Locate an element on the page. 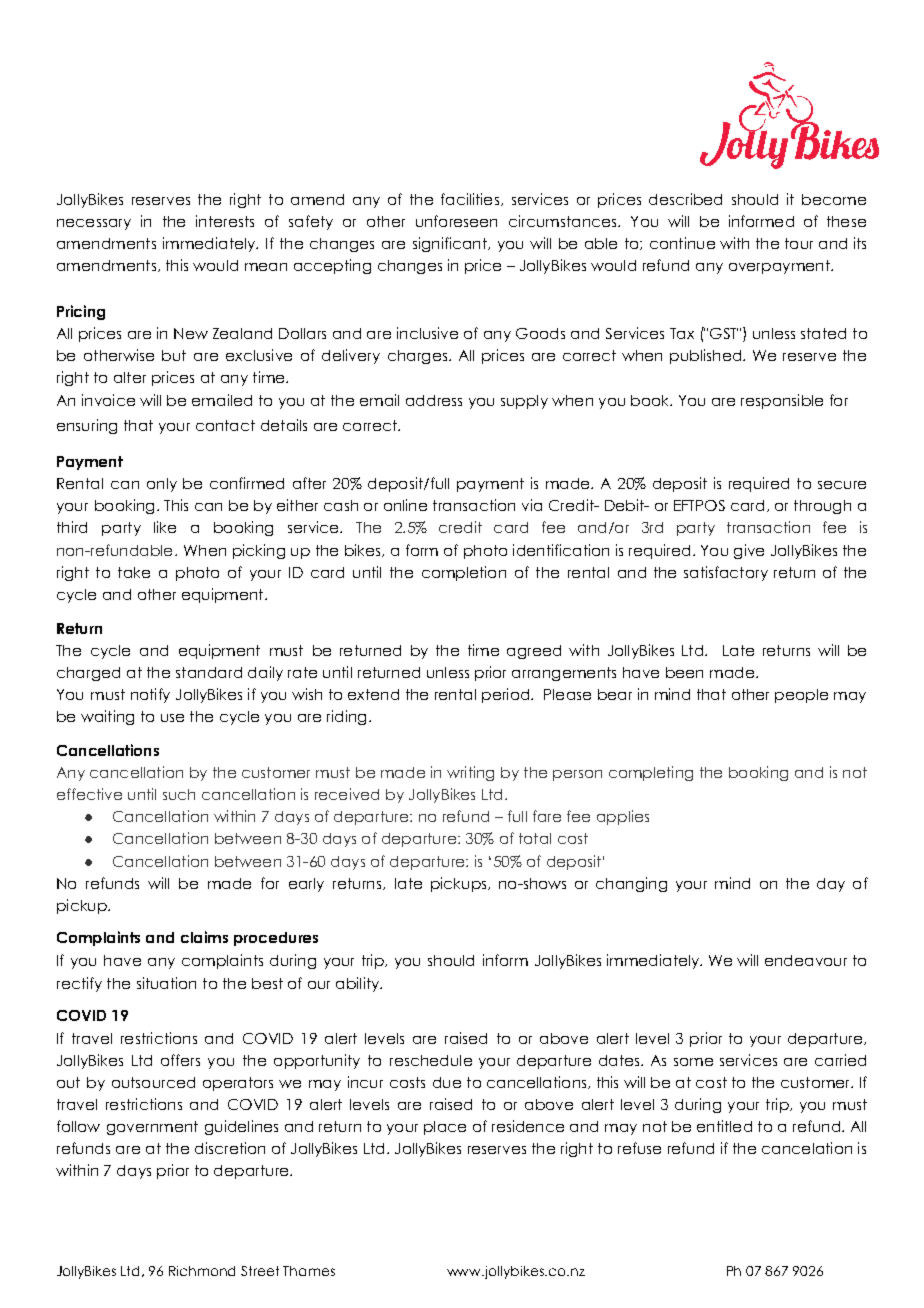 The height and width of the image is (1308, 924). take is located at coordinates (134, 572).
